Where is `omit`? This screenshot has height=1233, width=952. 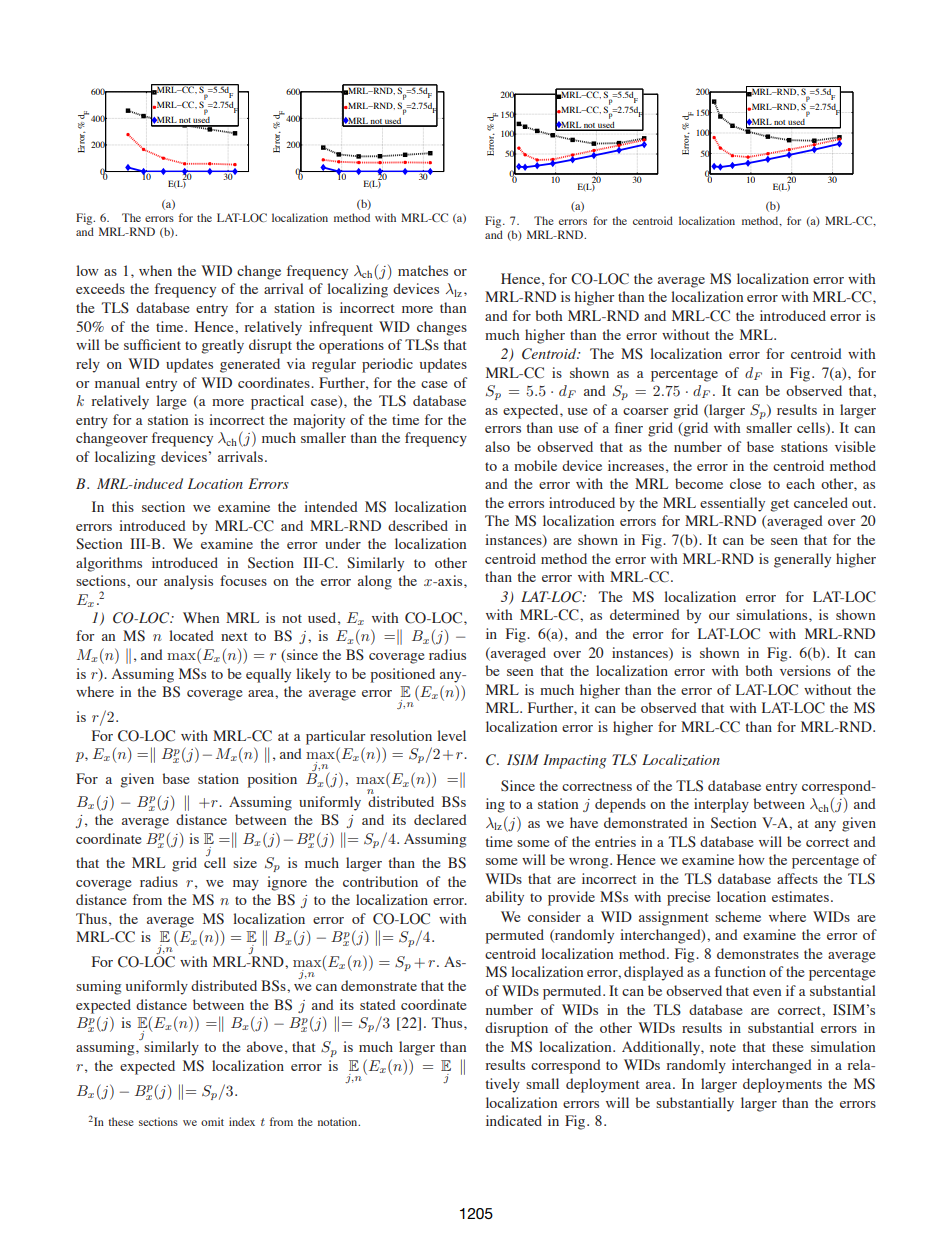
omit is located at coordinates (212, 1121).
